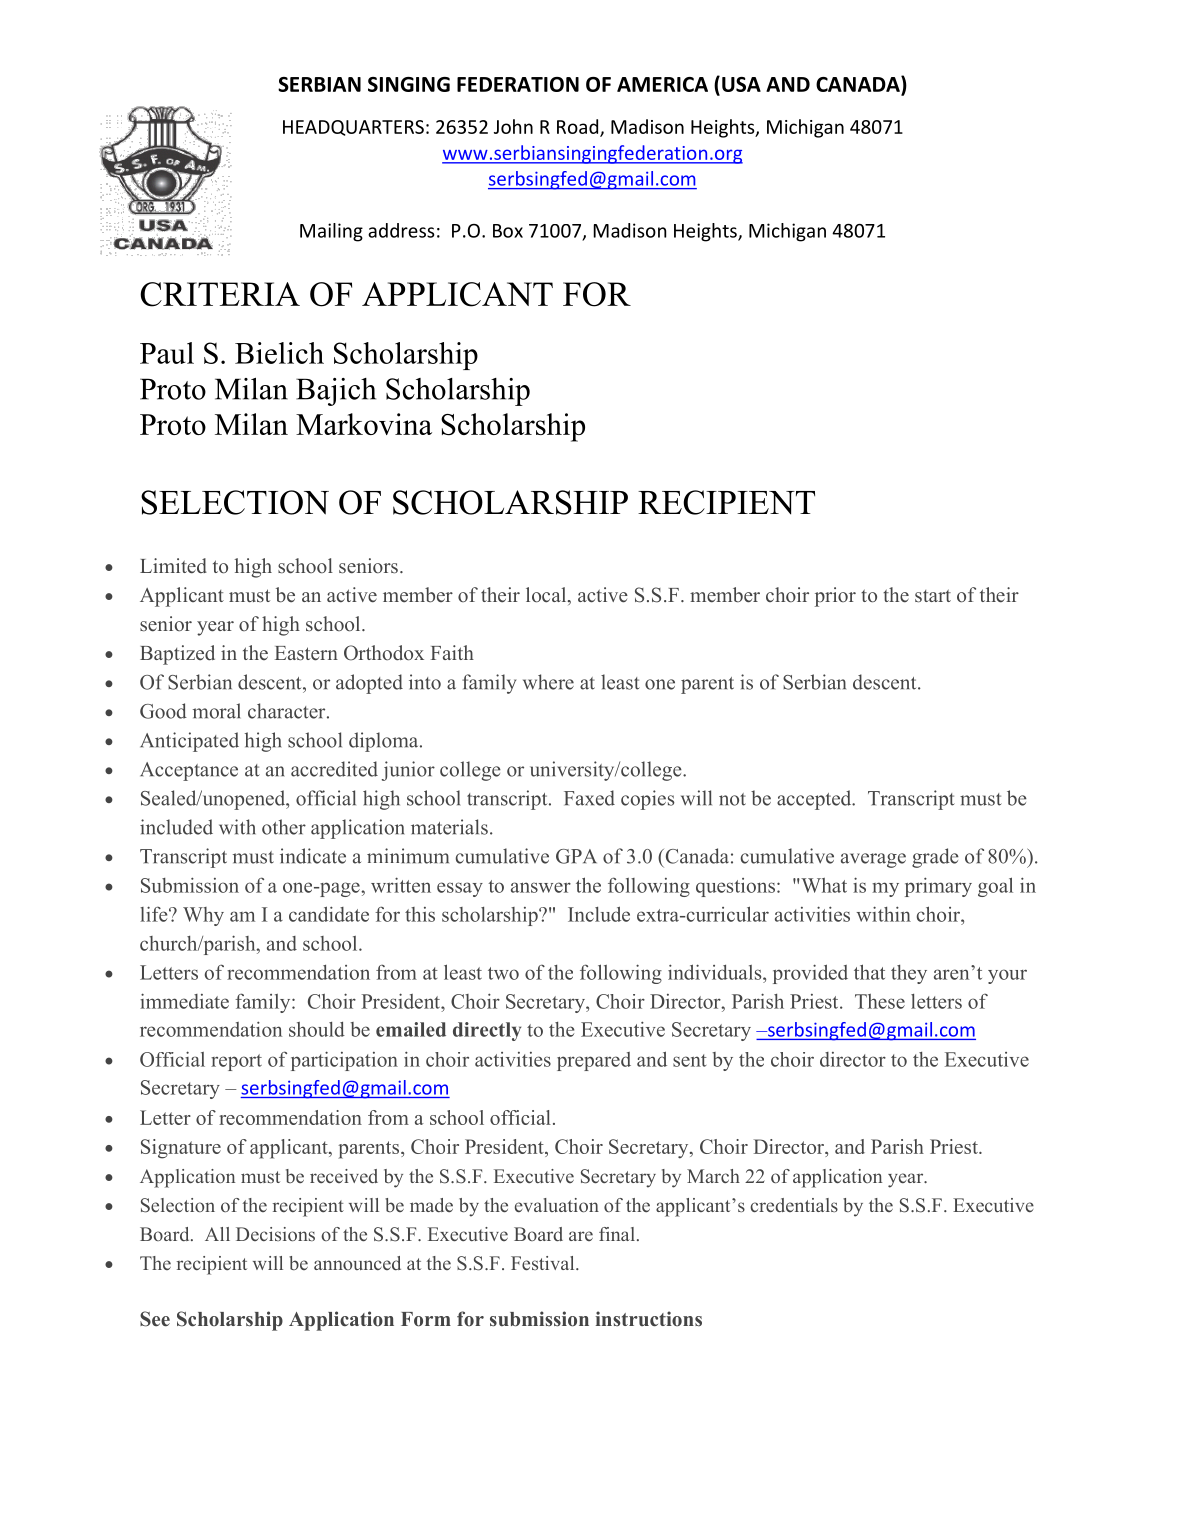 The height and width of the screenshot is (1533, 1185). Describe the element at coordinates (275, 1234) in the screenshot. I see `Decisions` at that location.
